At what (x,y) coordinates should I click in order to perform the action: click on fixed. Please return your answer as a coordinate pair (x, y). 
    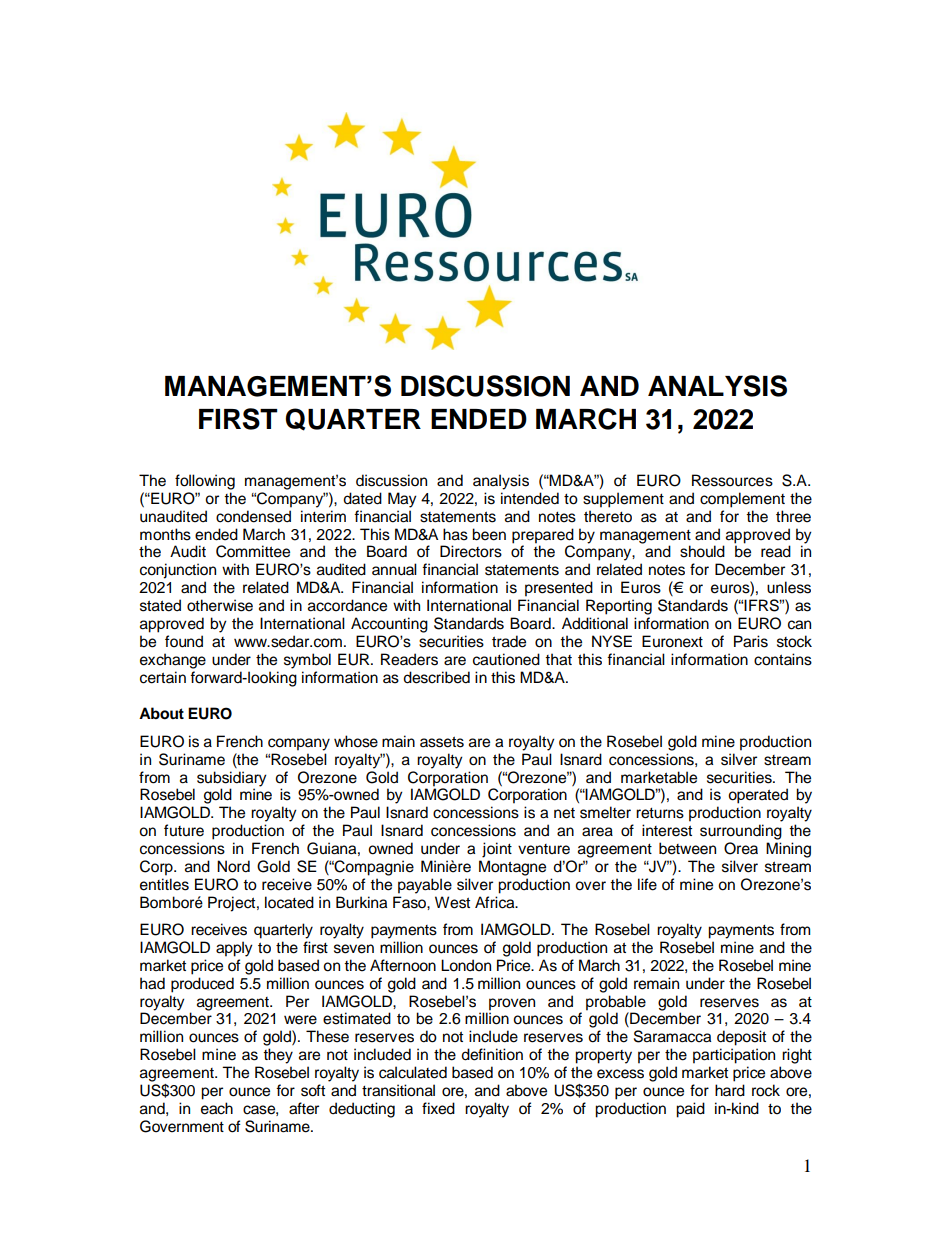
    Looking at the image, I should click on (438, 1108).
